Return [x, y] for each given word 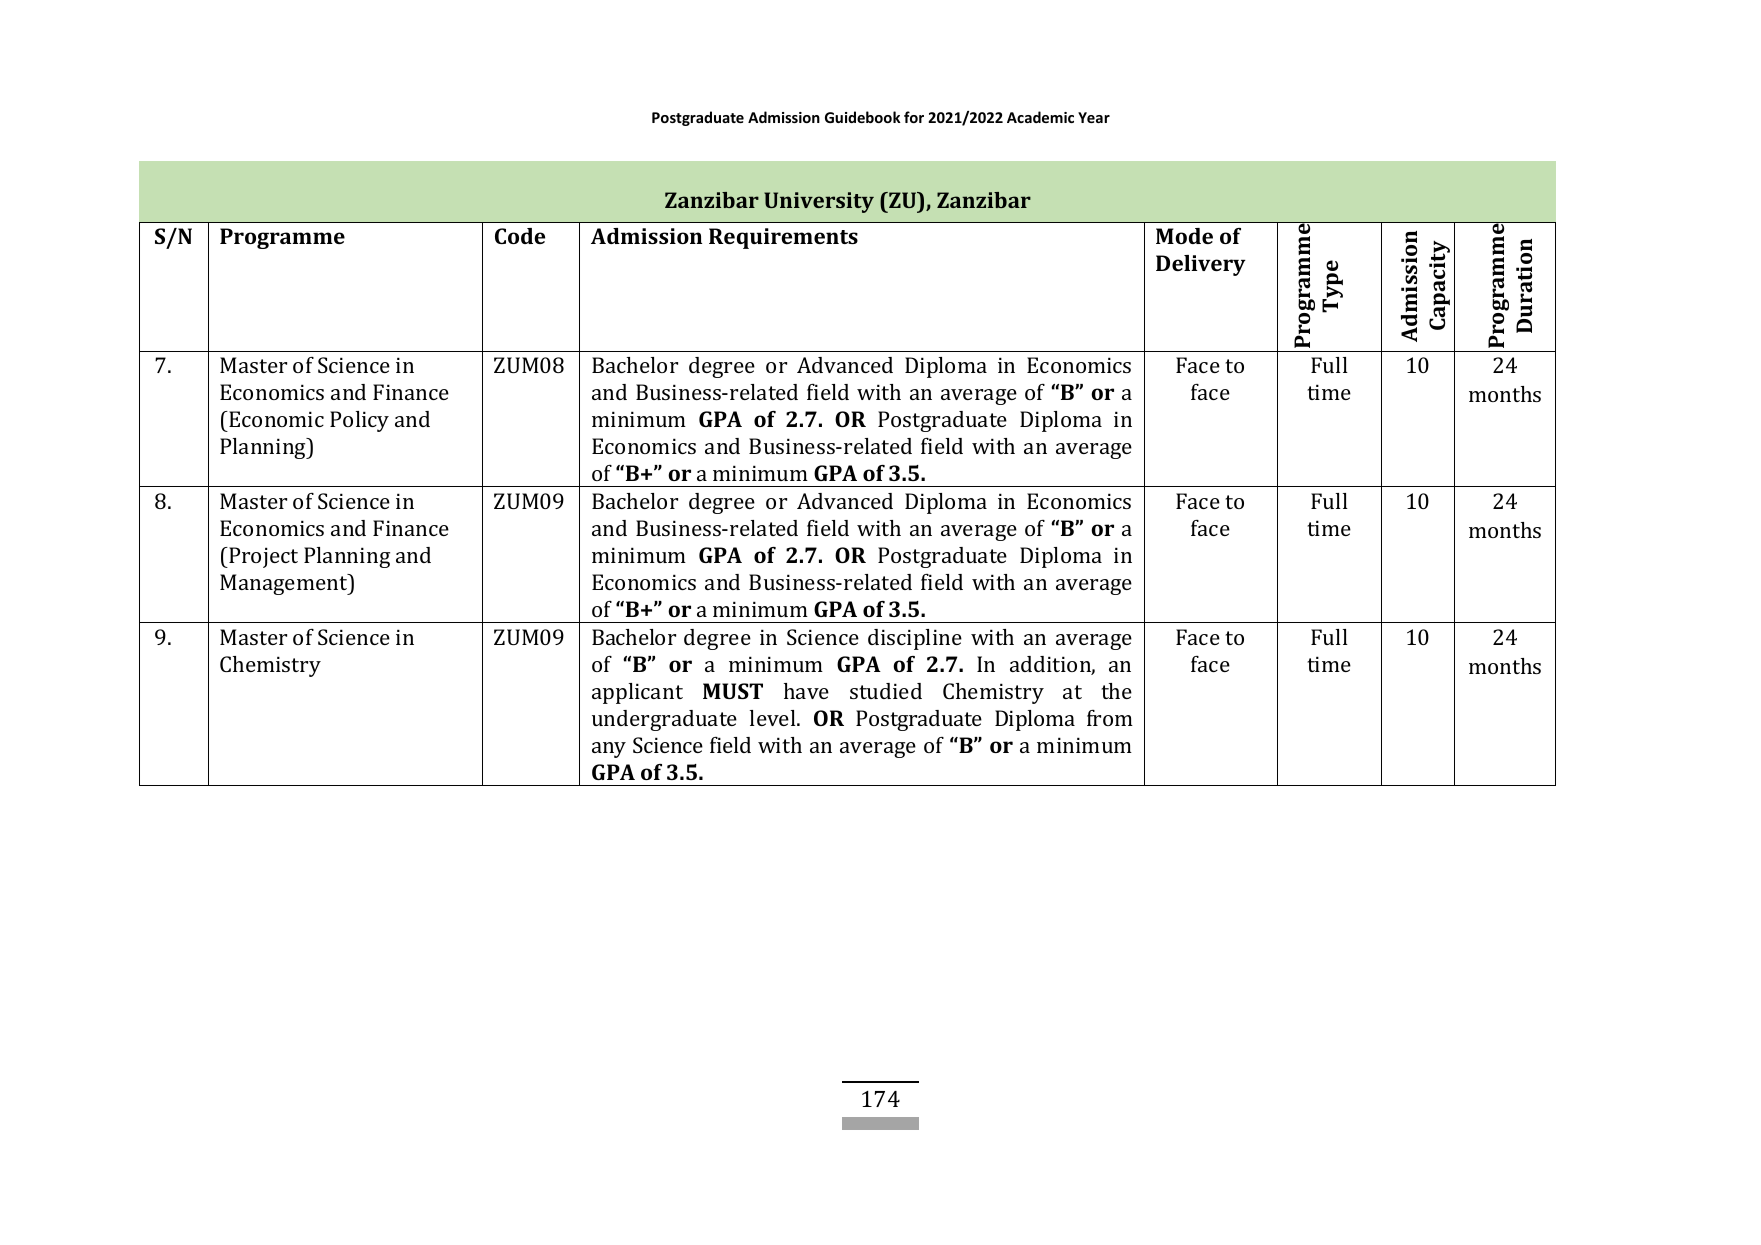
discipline [915, 639]
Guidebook [863, 117]
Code [520, 236]
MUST [733, 691]
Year [1094, 117]
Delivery [1201, 265]
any [609, 750]
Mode [1184, 236]
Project [262, 557]
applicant [637, 693]
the [1116, 691]
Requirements [783, 238]
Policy [359, 421]
